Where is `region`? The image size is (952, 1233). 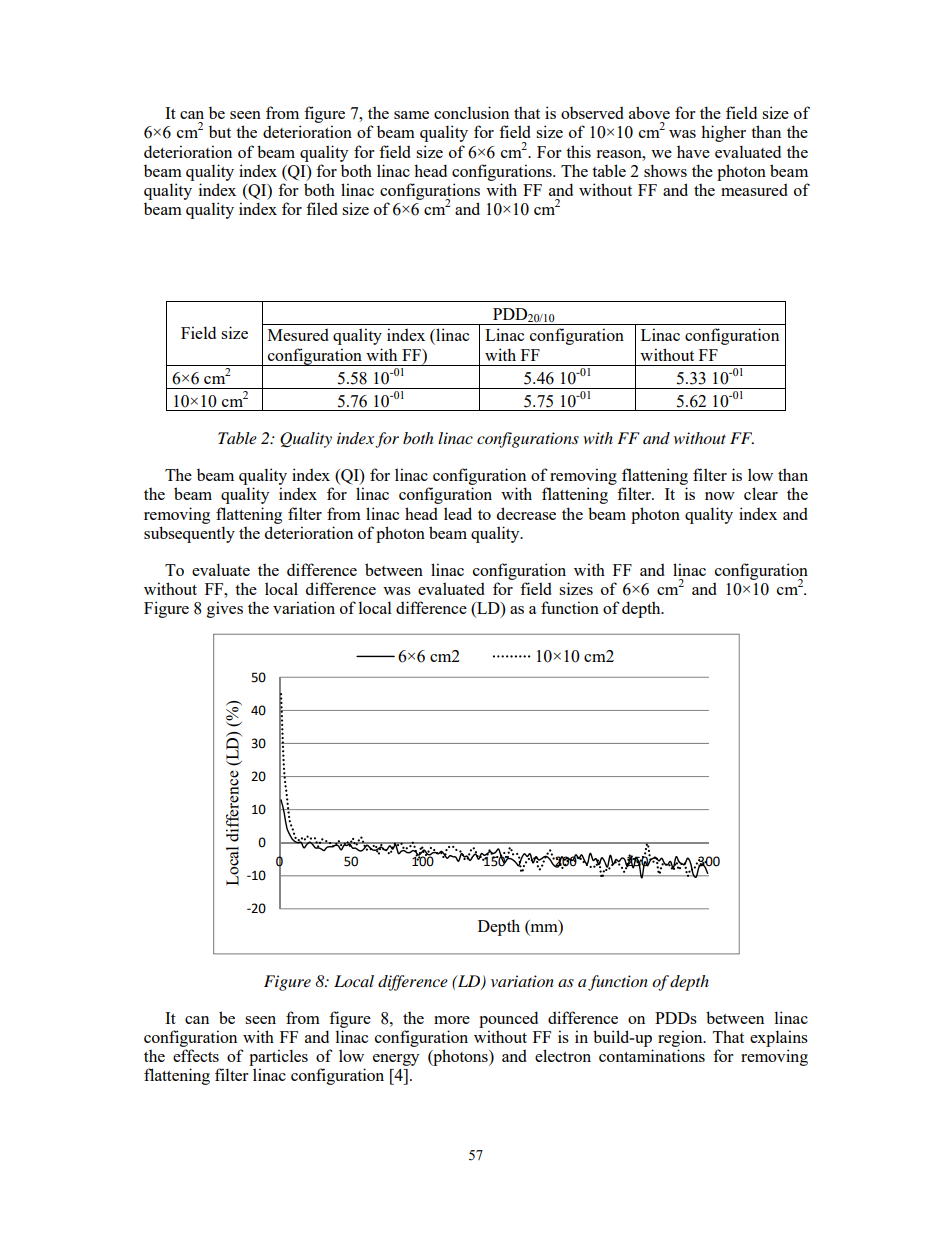 region is located at coordinates (681, 1038).
